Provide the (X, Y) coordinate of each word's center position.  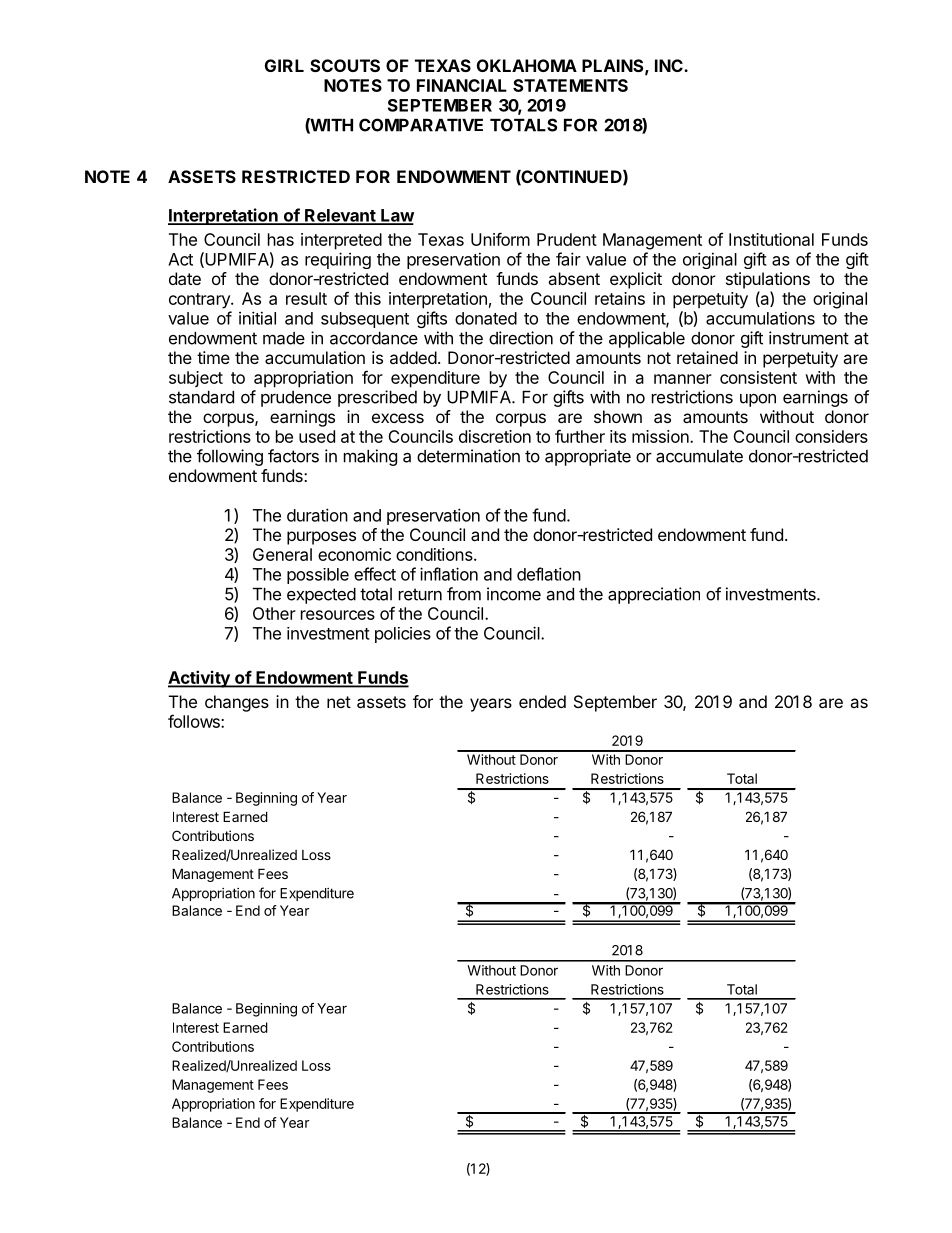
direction (521, 338)
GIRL (284, 65)
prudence (296, 399)
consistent (758, 377)
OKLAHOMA (527, 65)
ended (542, 701)
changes (237, 703)
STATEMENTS (570, 85)
